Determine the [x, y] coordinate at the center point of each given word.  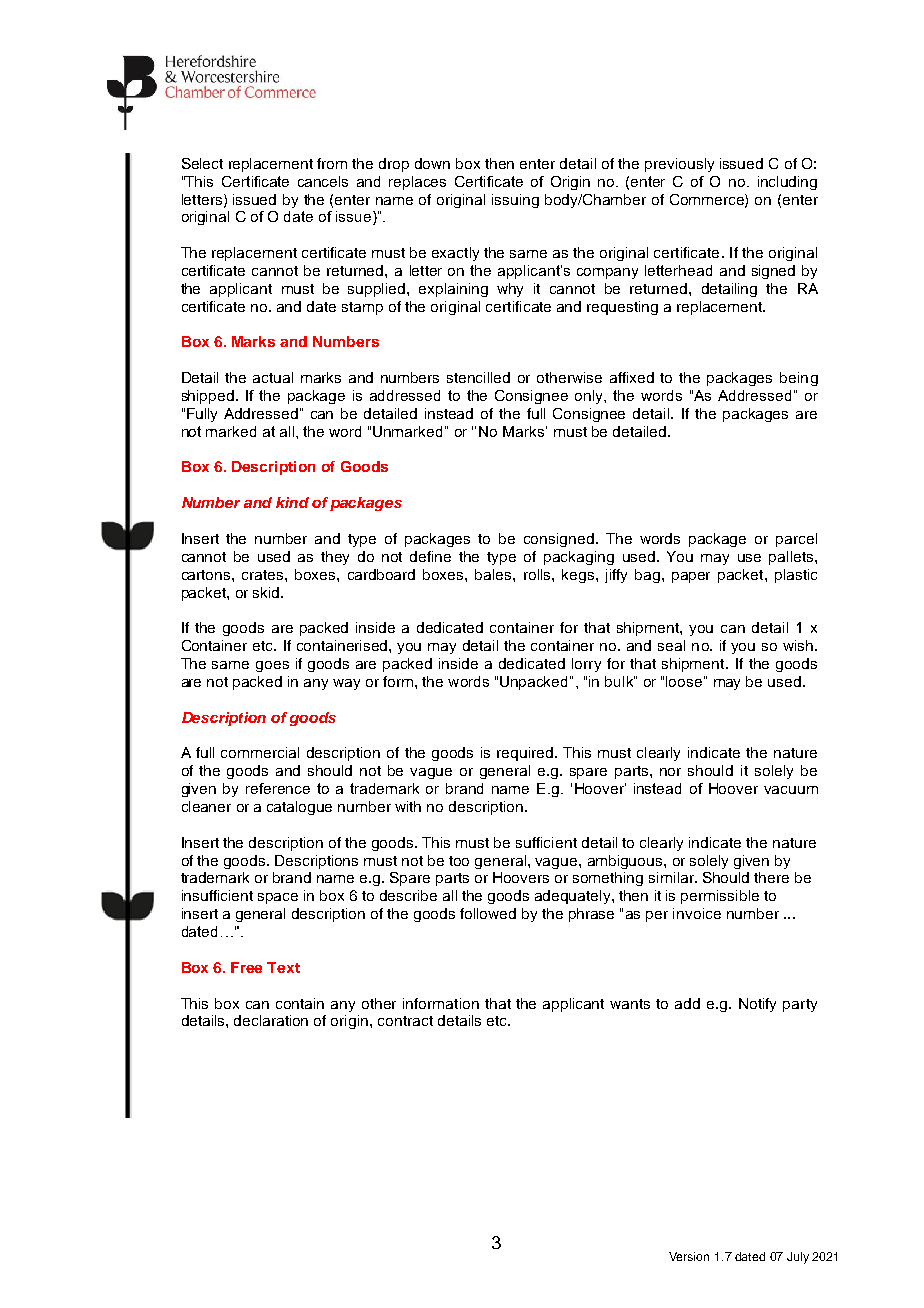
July [798, 1258]
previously [679, 165]
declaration [271, 1020]
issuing [515, 201]
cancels [323, 181]
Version [689, 1256]
